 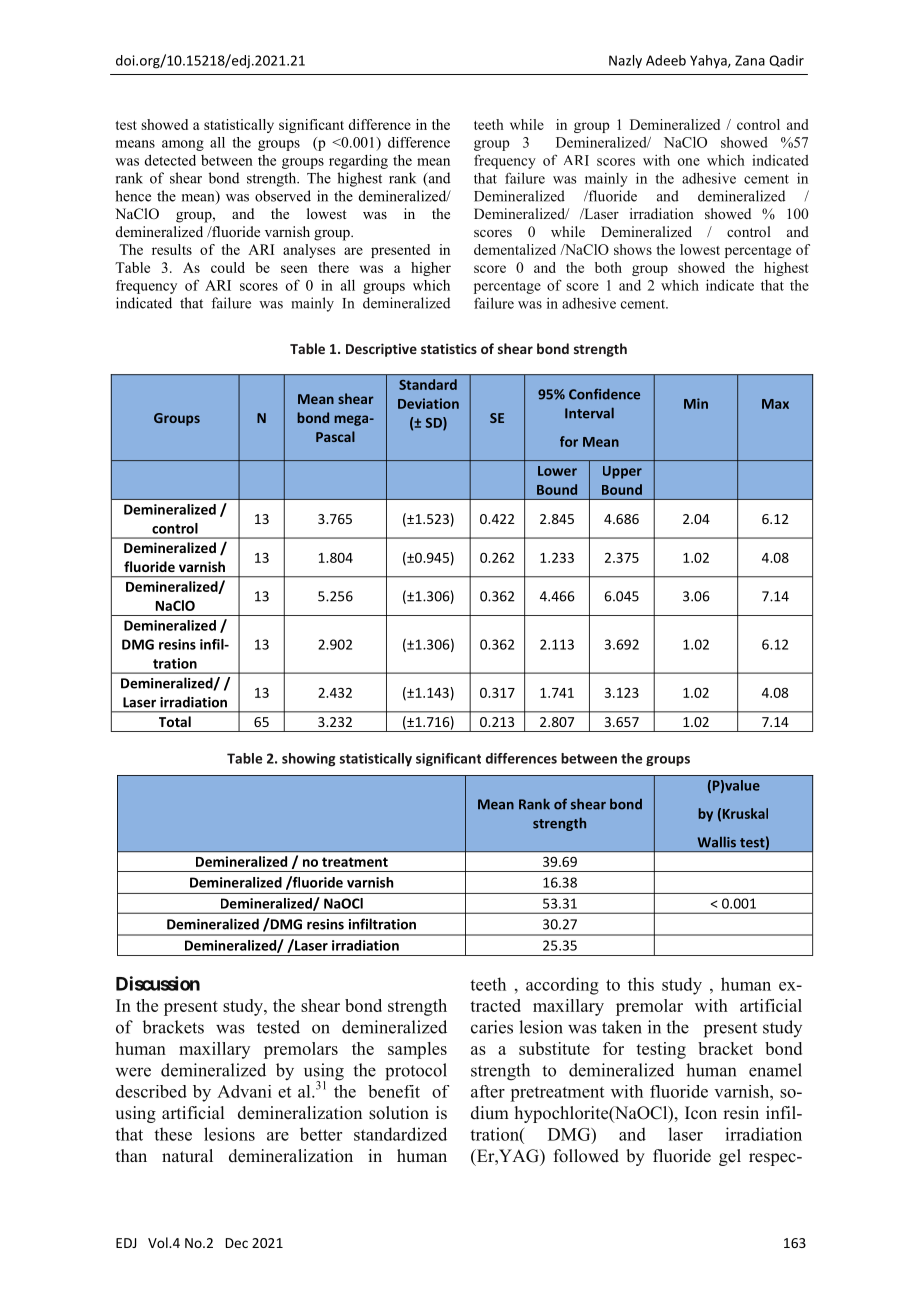 I want to click on showing, so click(x=308, y=760).
